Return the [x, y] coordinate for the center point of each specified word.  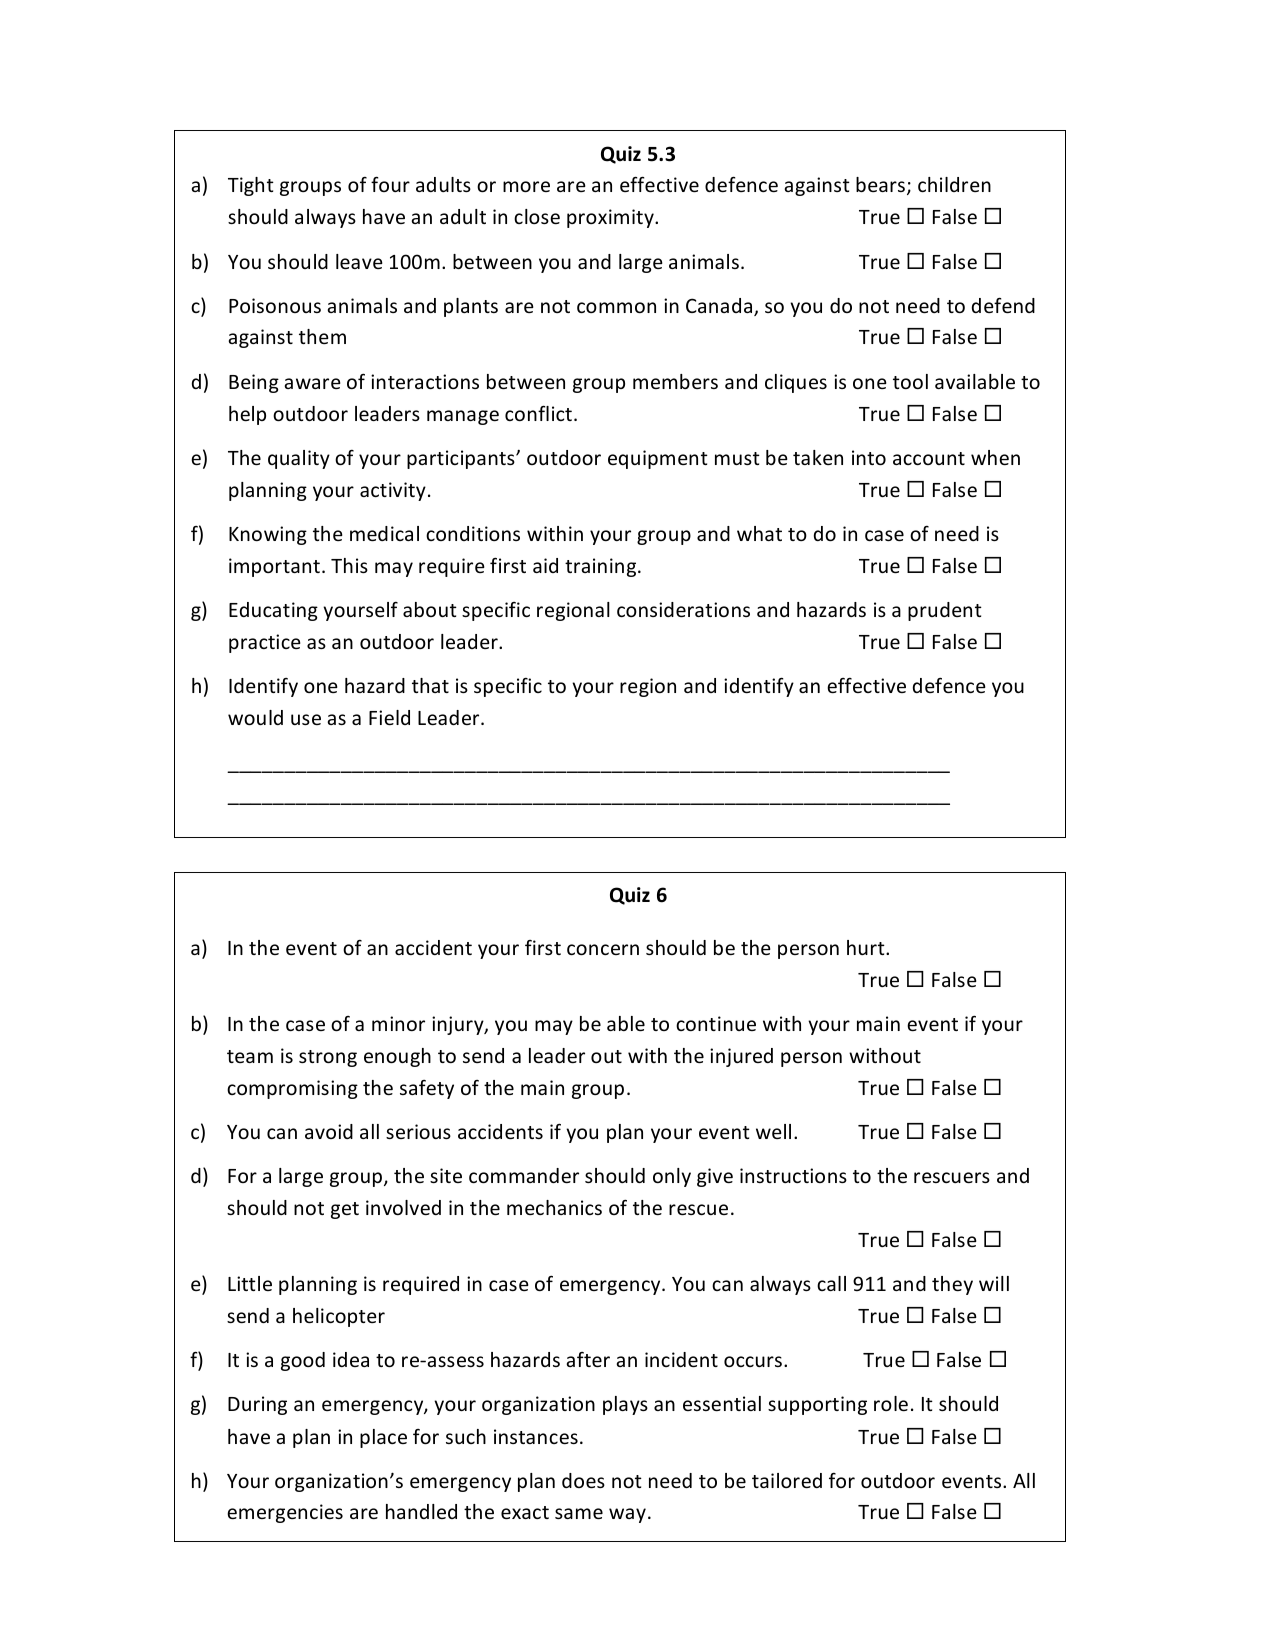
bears [880, 184]
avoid [329, 1131]
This [349, 565]
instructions [793, 1175]
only [672, 1177]
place [383, 1438]
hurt [867, 947]
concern [603, 949]
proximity [611, 218]
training [602, 567]
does [583, 1480]
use [306, 719]
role [891, 1403]
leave [359, 261]
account [929, 458]
